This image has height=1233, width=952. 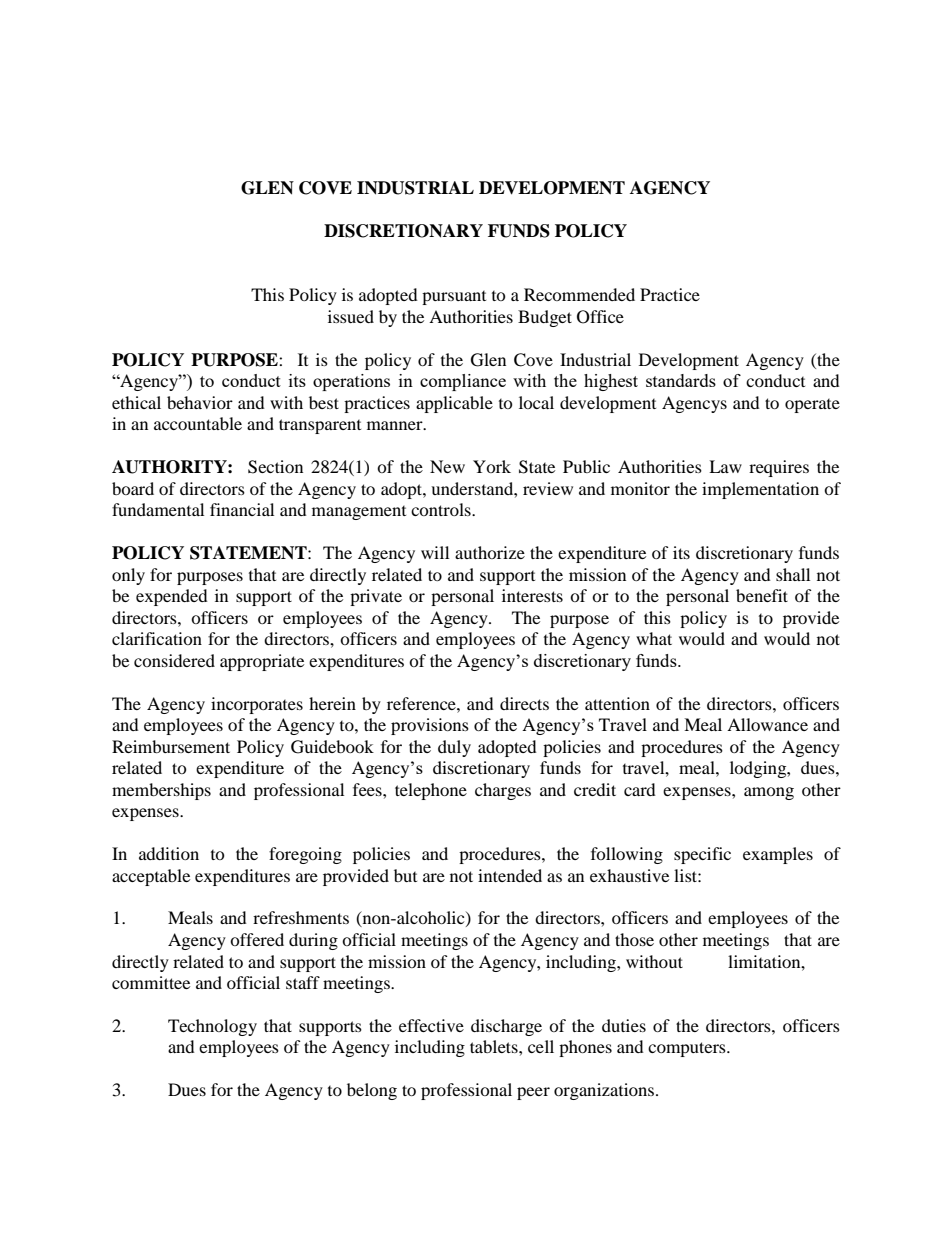 What do you see at coordinates (681, 380) in the image?
I see `standards` at bounding box center [681, 380].
